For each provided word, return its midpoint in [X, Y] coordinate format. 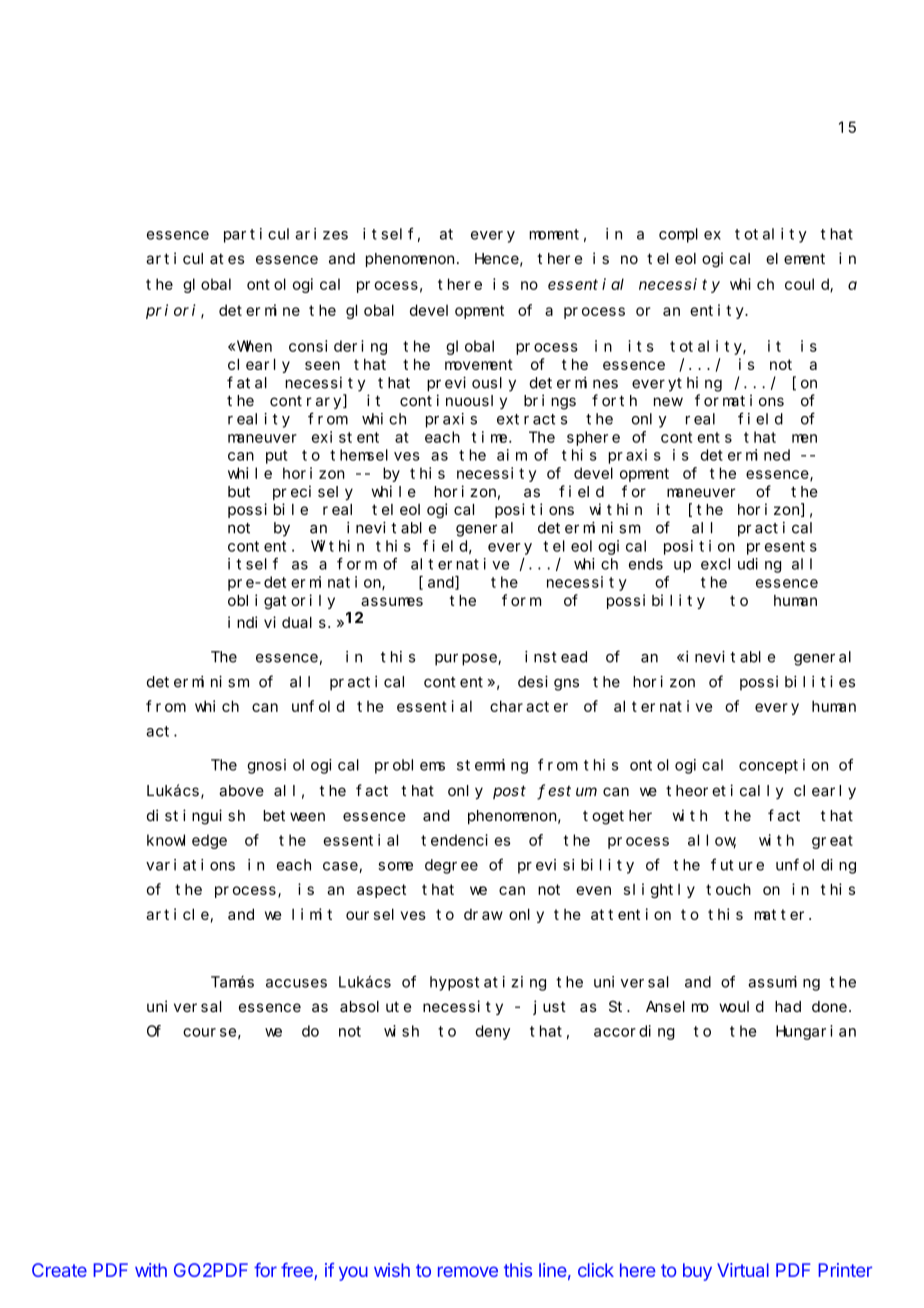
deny [492, 1032]
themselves [375, 455]
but [239, 492]
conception [783, 766]
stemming [492, 766]
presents [782, 548]
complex [690, 235]
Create [59, 1270]
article [177, 914]
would [741, 1006]
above [241, 791]
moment [554, 234]
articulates [195, 258]
